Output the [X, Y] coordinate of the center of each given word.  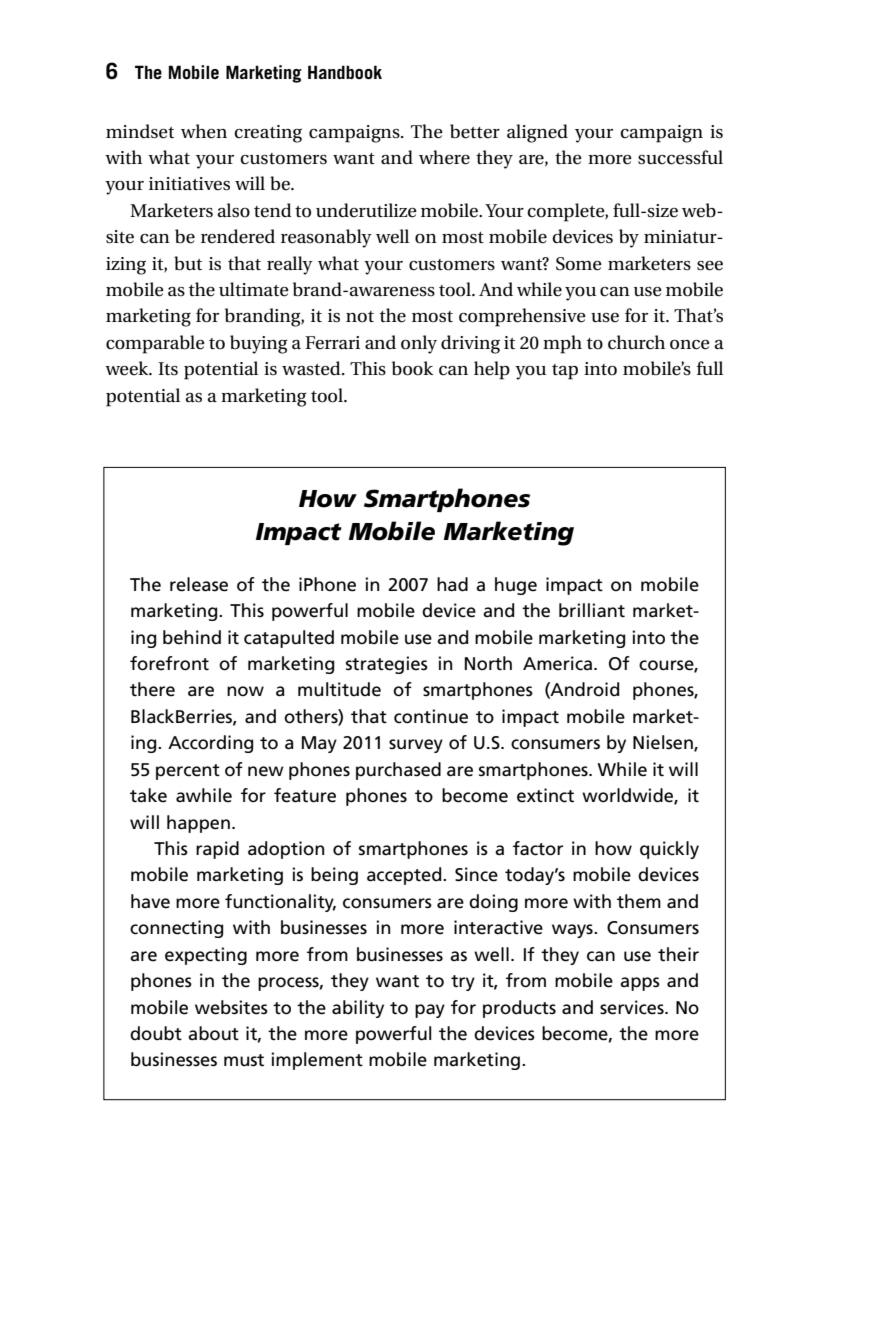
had [452, 584]
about [213, 1033]
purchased [398, 771]
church [636, 342]
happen [198, 824]
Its [168, 369]
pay [430, 1011]
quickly [669, 850]
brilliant [592, 610]
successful [680, 157]
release [199, 584]
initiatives [189, 184]
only [419, 344]
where [444, 157]
